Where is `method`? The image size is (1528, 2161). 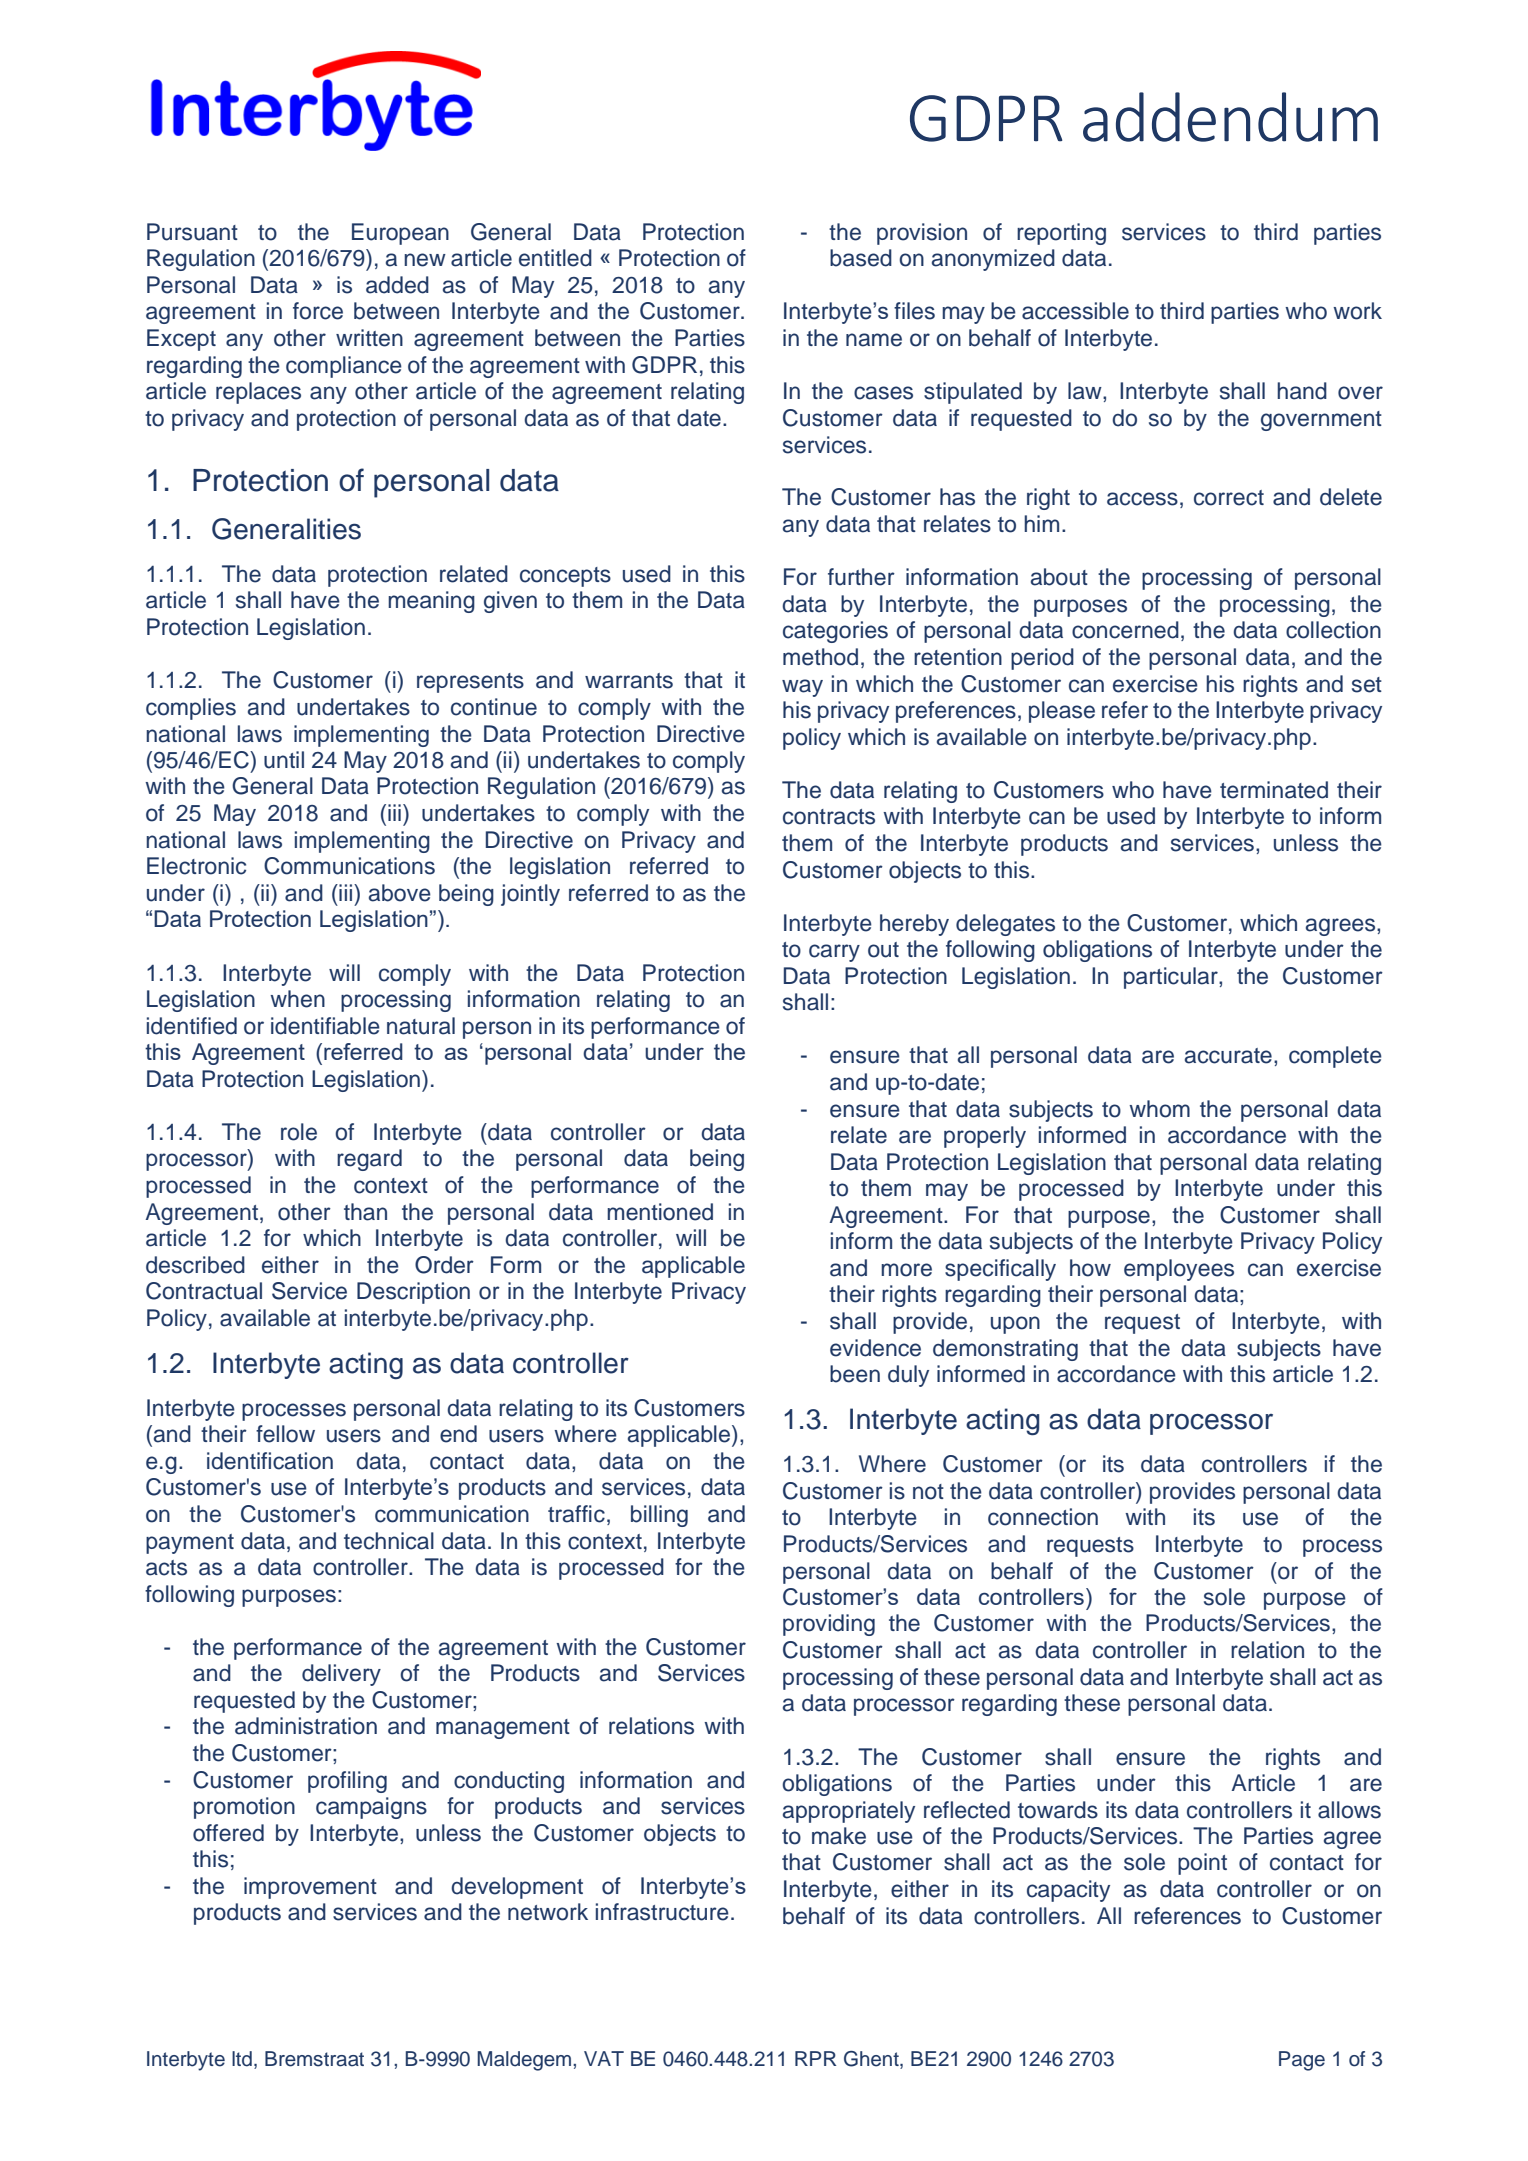 method is located at coordinates (820, 657).
